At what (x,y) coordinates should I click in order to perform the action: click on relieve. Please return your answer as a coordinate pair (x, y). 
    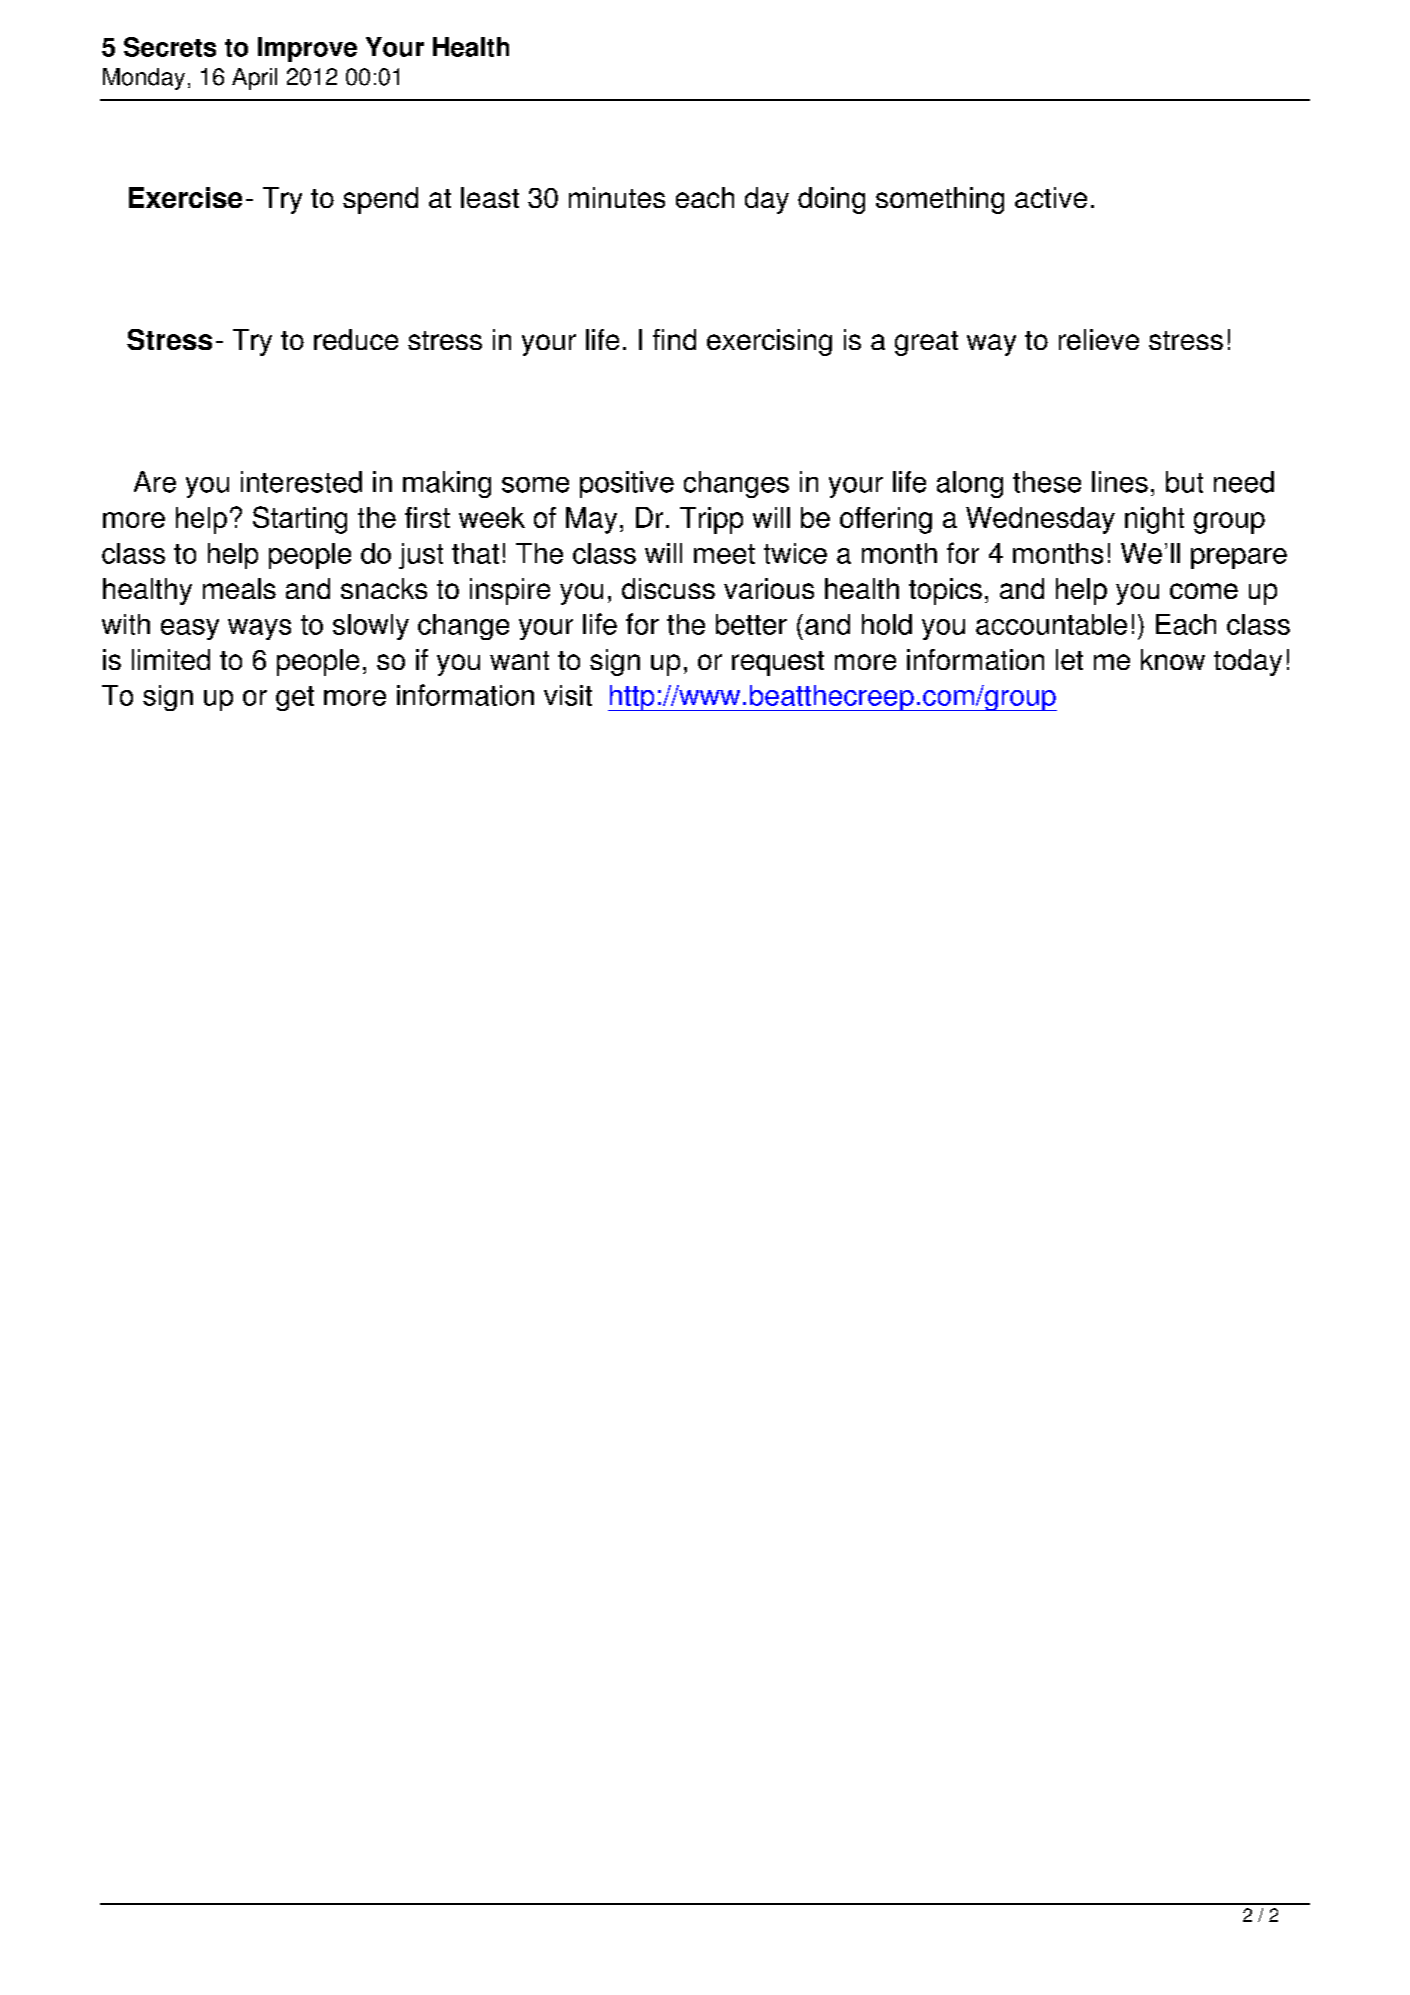
    Looking at the image, I should click on (1099, 339).
